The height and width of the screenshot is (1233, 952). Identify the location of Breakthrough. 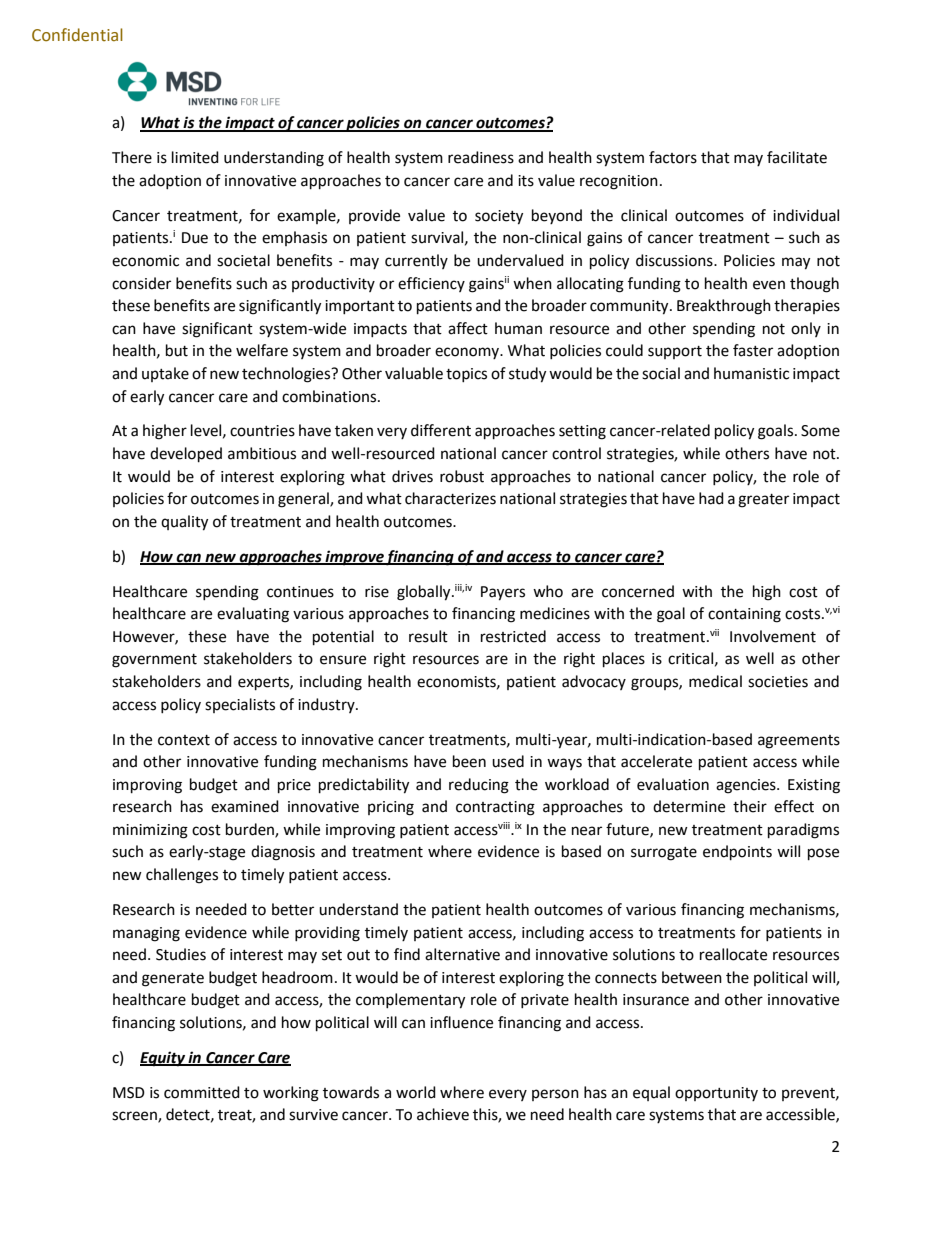
(724, 307).
